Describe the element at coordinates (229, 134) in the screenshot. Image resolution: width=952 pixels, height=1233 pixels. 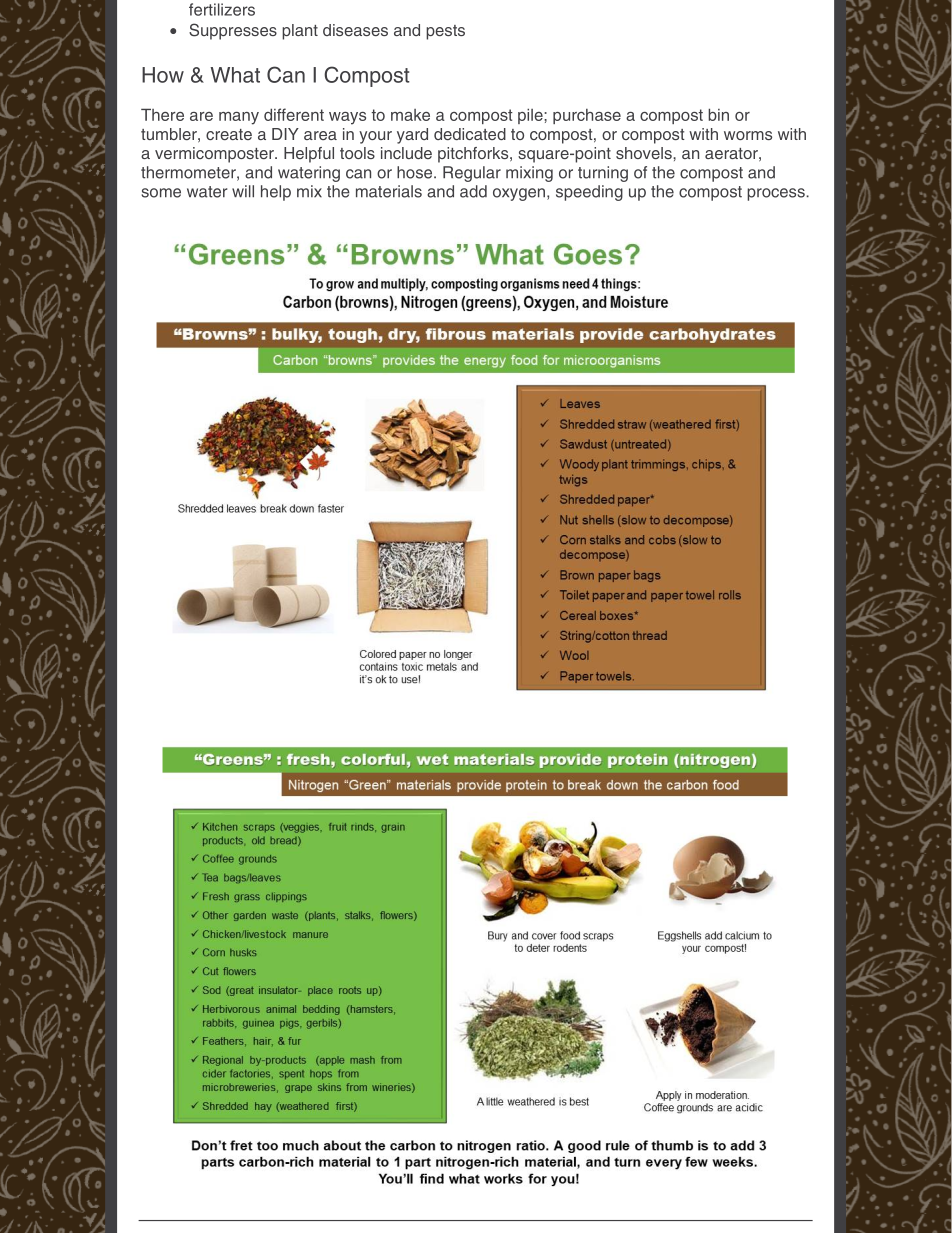
I see `create` at that location.
